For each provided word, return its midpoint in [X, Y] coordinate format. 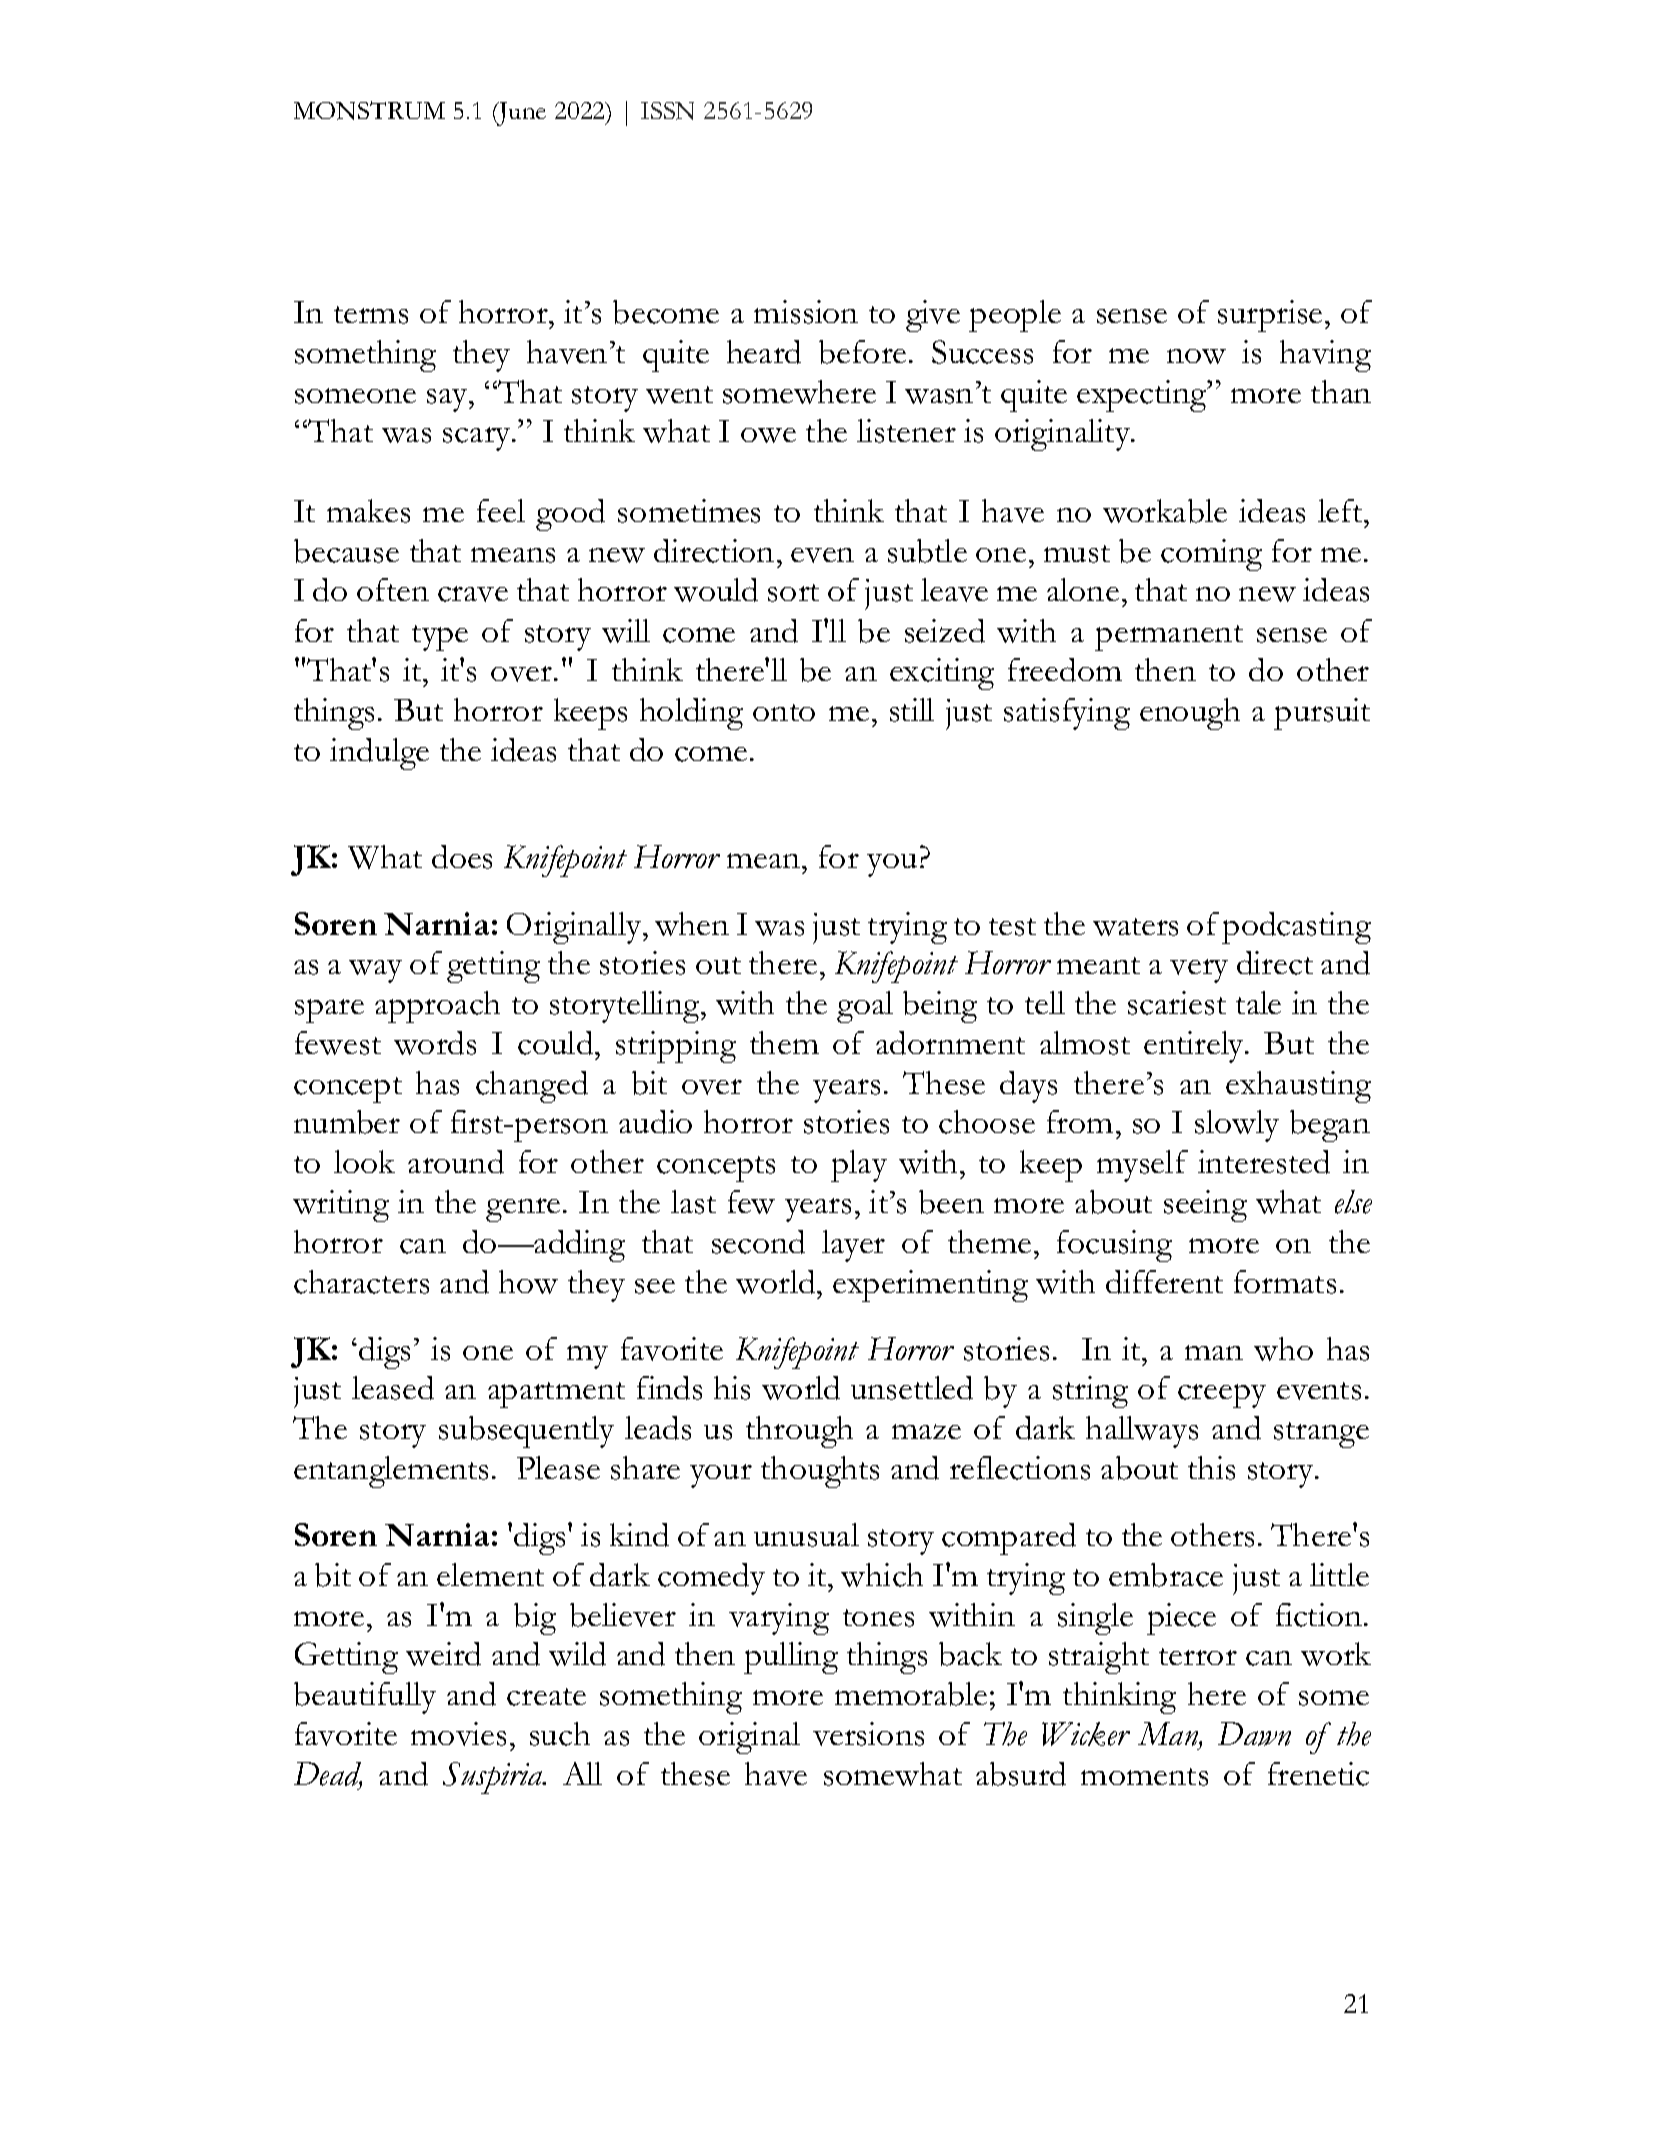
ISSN [667, 111]
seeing [1205, 1206]
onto [784, 712]
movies [458, 1734]
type [440, 638]
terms [371, 315]
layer [853, 1246]
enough [1190, 714]
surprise [1270, 316]
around [456, 1162]
